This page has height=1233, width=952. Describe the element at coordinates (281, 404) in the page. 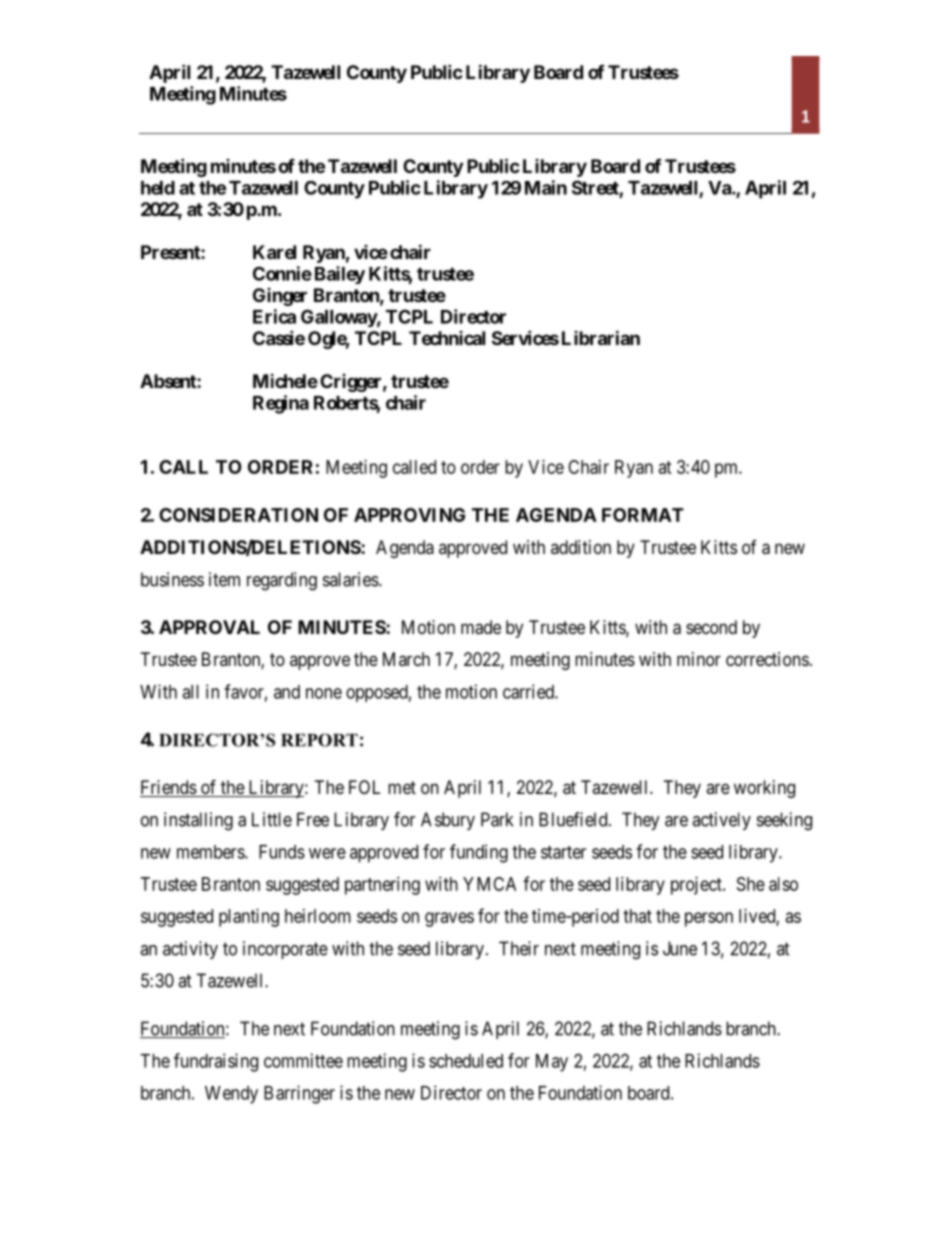

I see `Regina` at that location.
